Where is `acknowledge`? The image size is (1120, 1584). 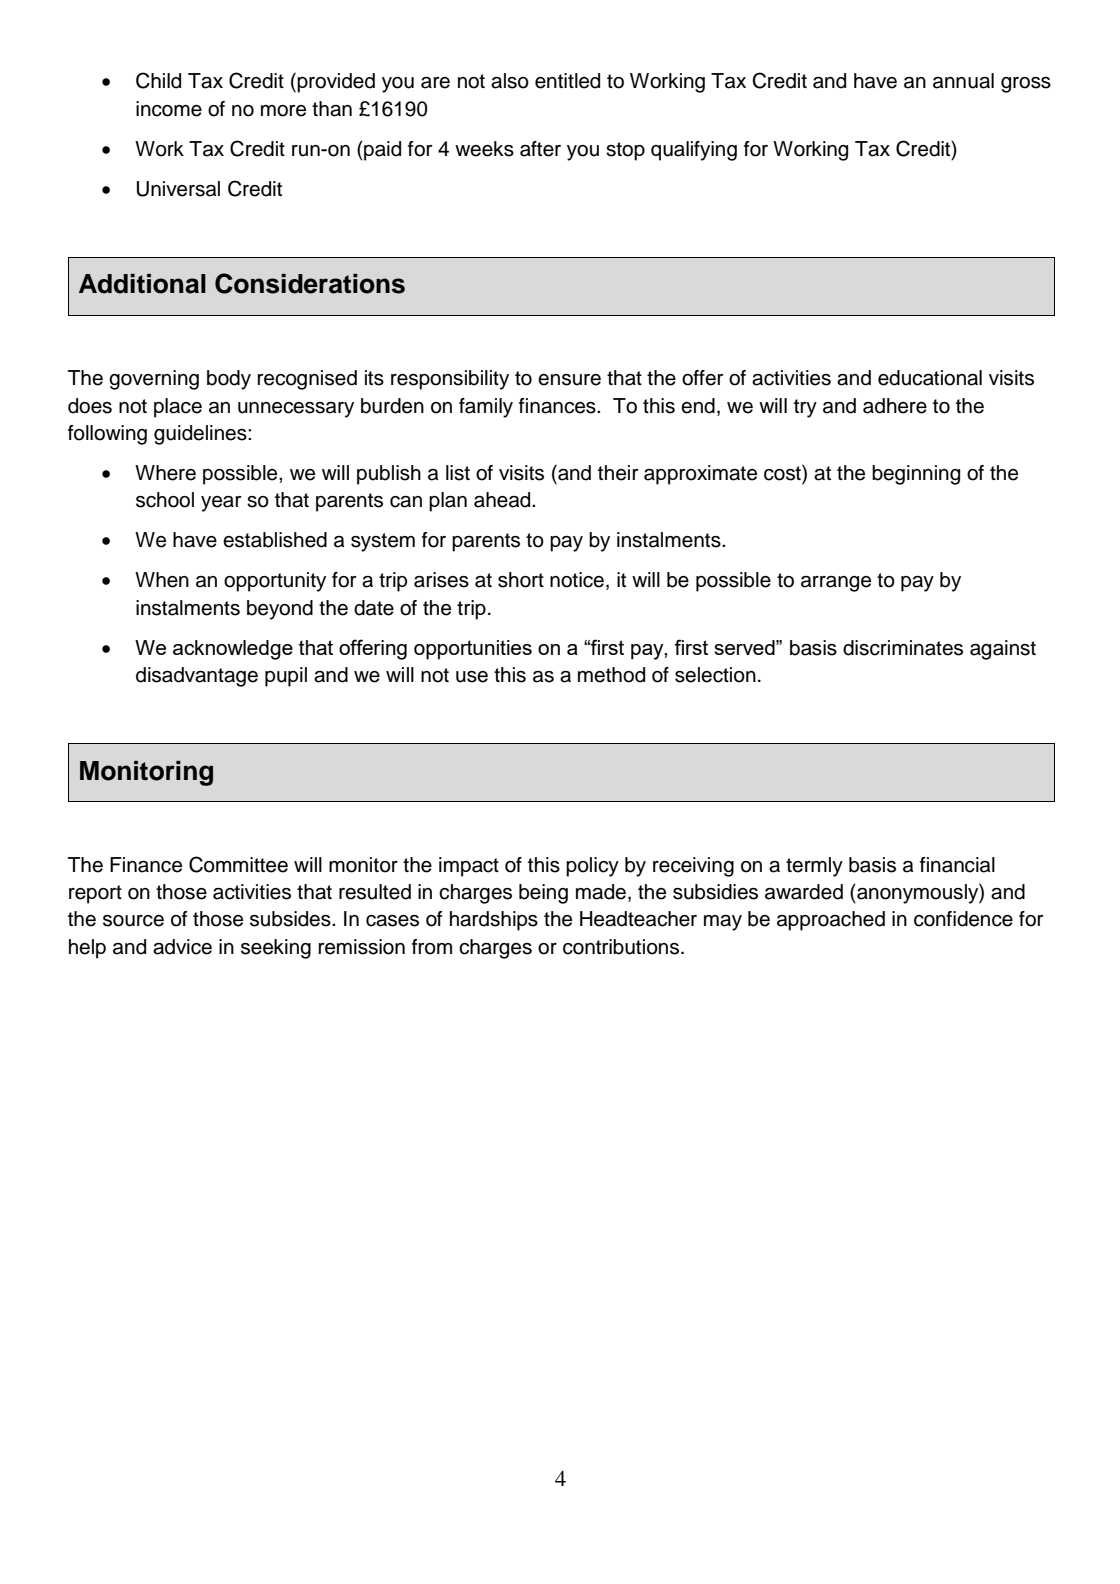
acknowledge is located at coordinates (233, 650).
